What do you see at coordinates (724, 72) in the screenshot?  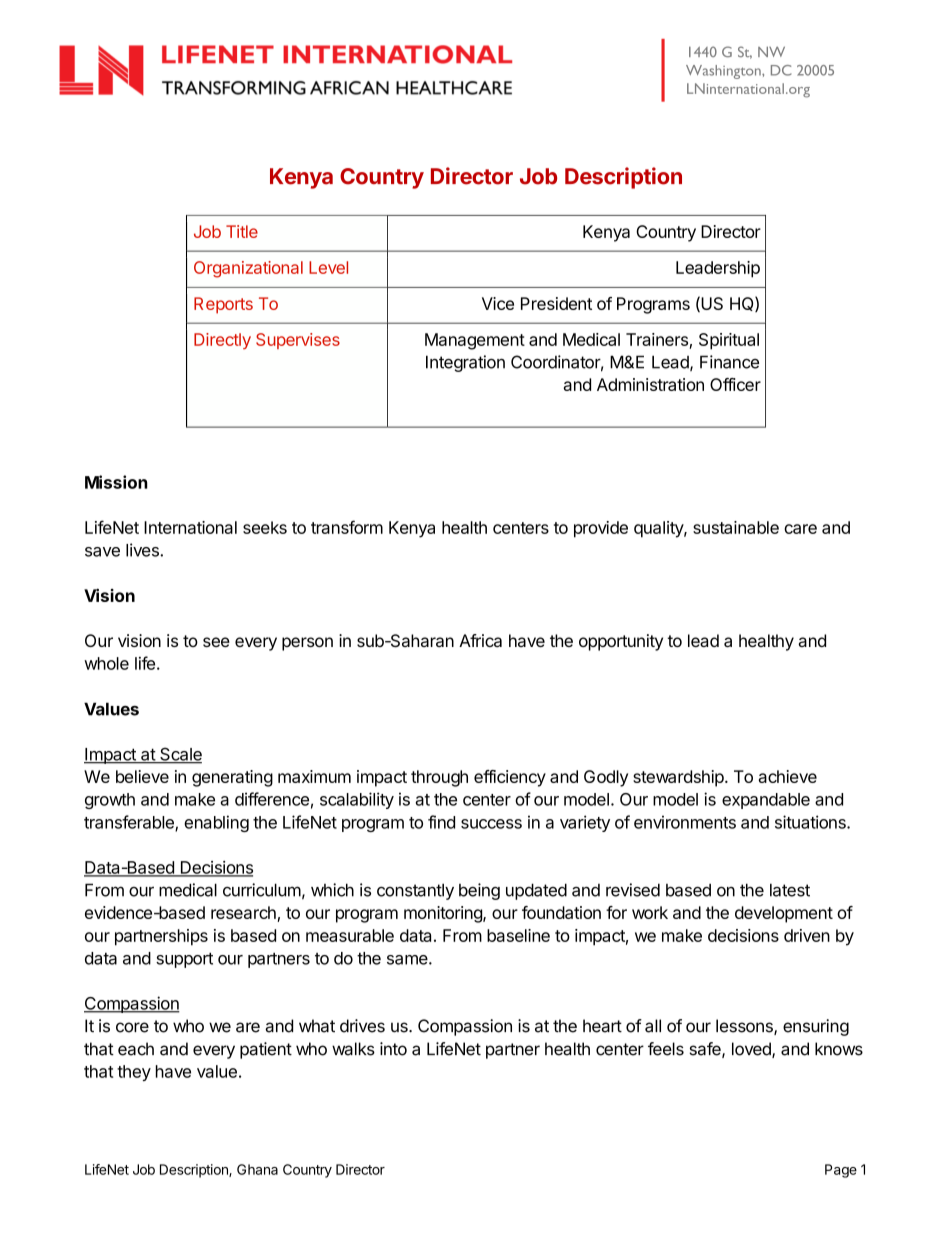 I see `Washington` at bounding box center [724, 72].
